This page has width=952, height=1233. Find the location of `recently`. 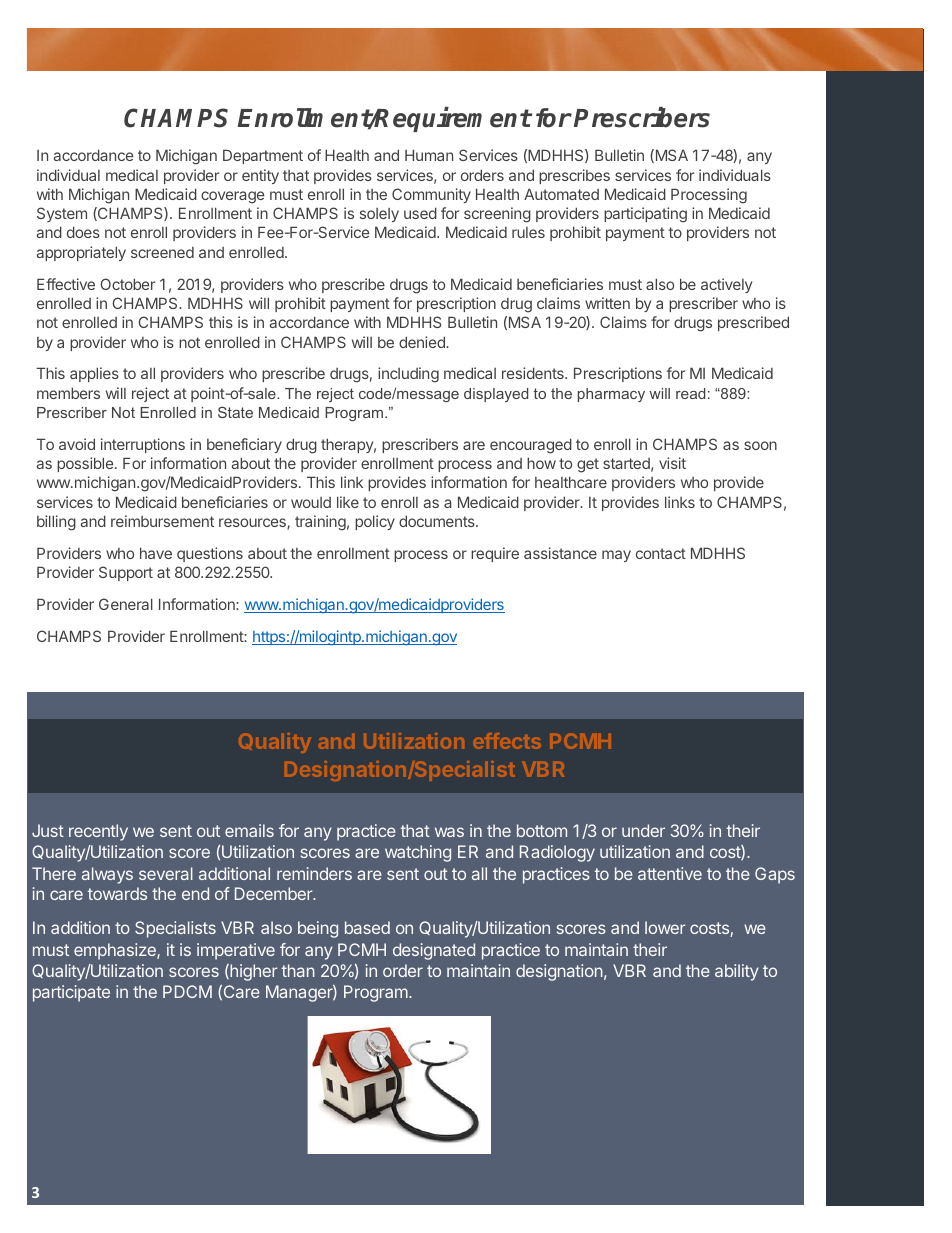

recently is located at coordinates (98, 832).
